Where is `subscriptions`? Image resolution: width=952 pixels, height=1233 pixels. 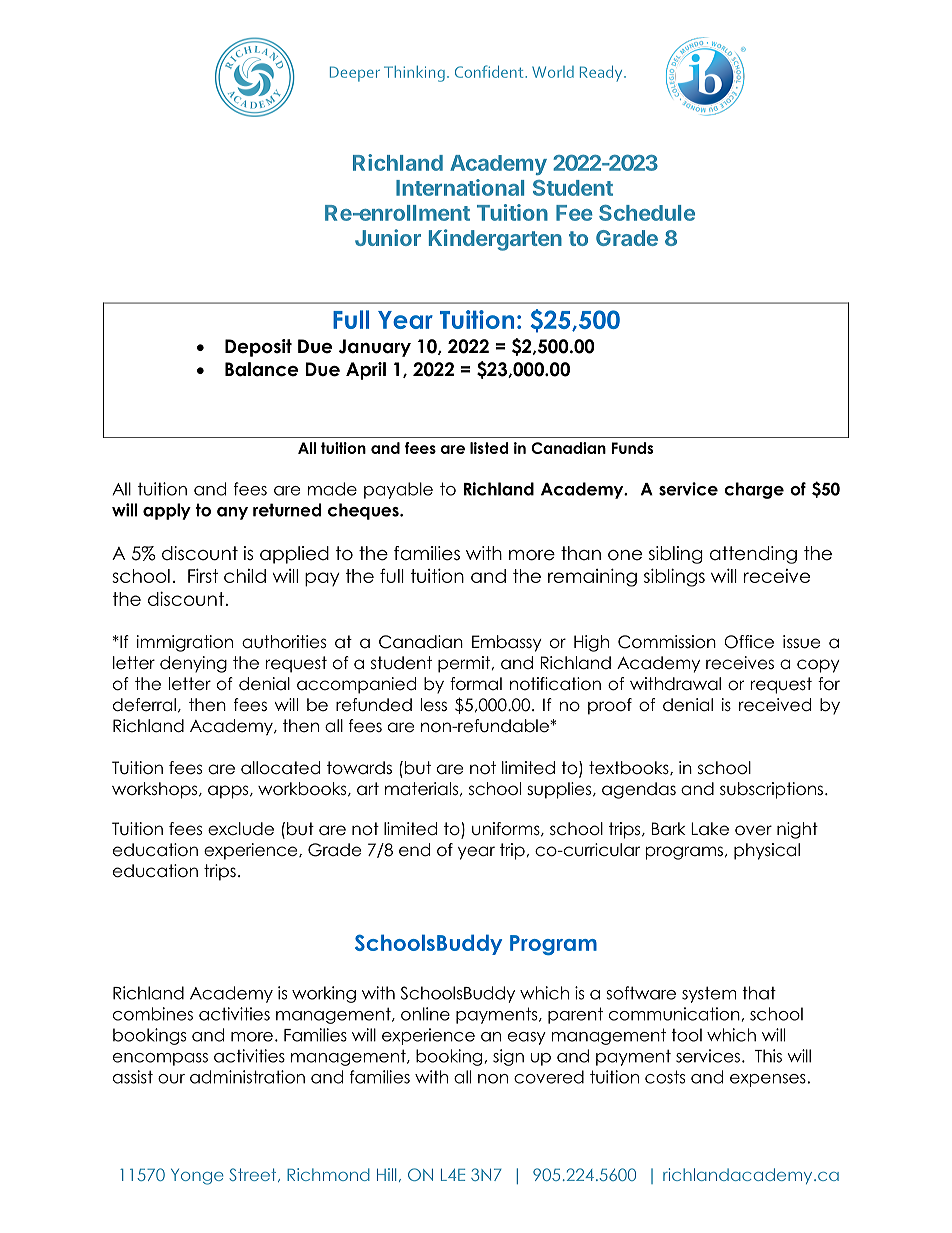 subscriptions is located at coordinates (771, 790).
